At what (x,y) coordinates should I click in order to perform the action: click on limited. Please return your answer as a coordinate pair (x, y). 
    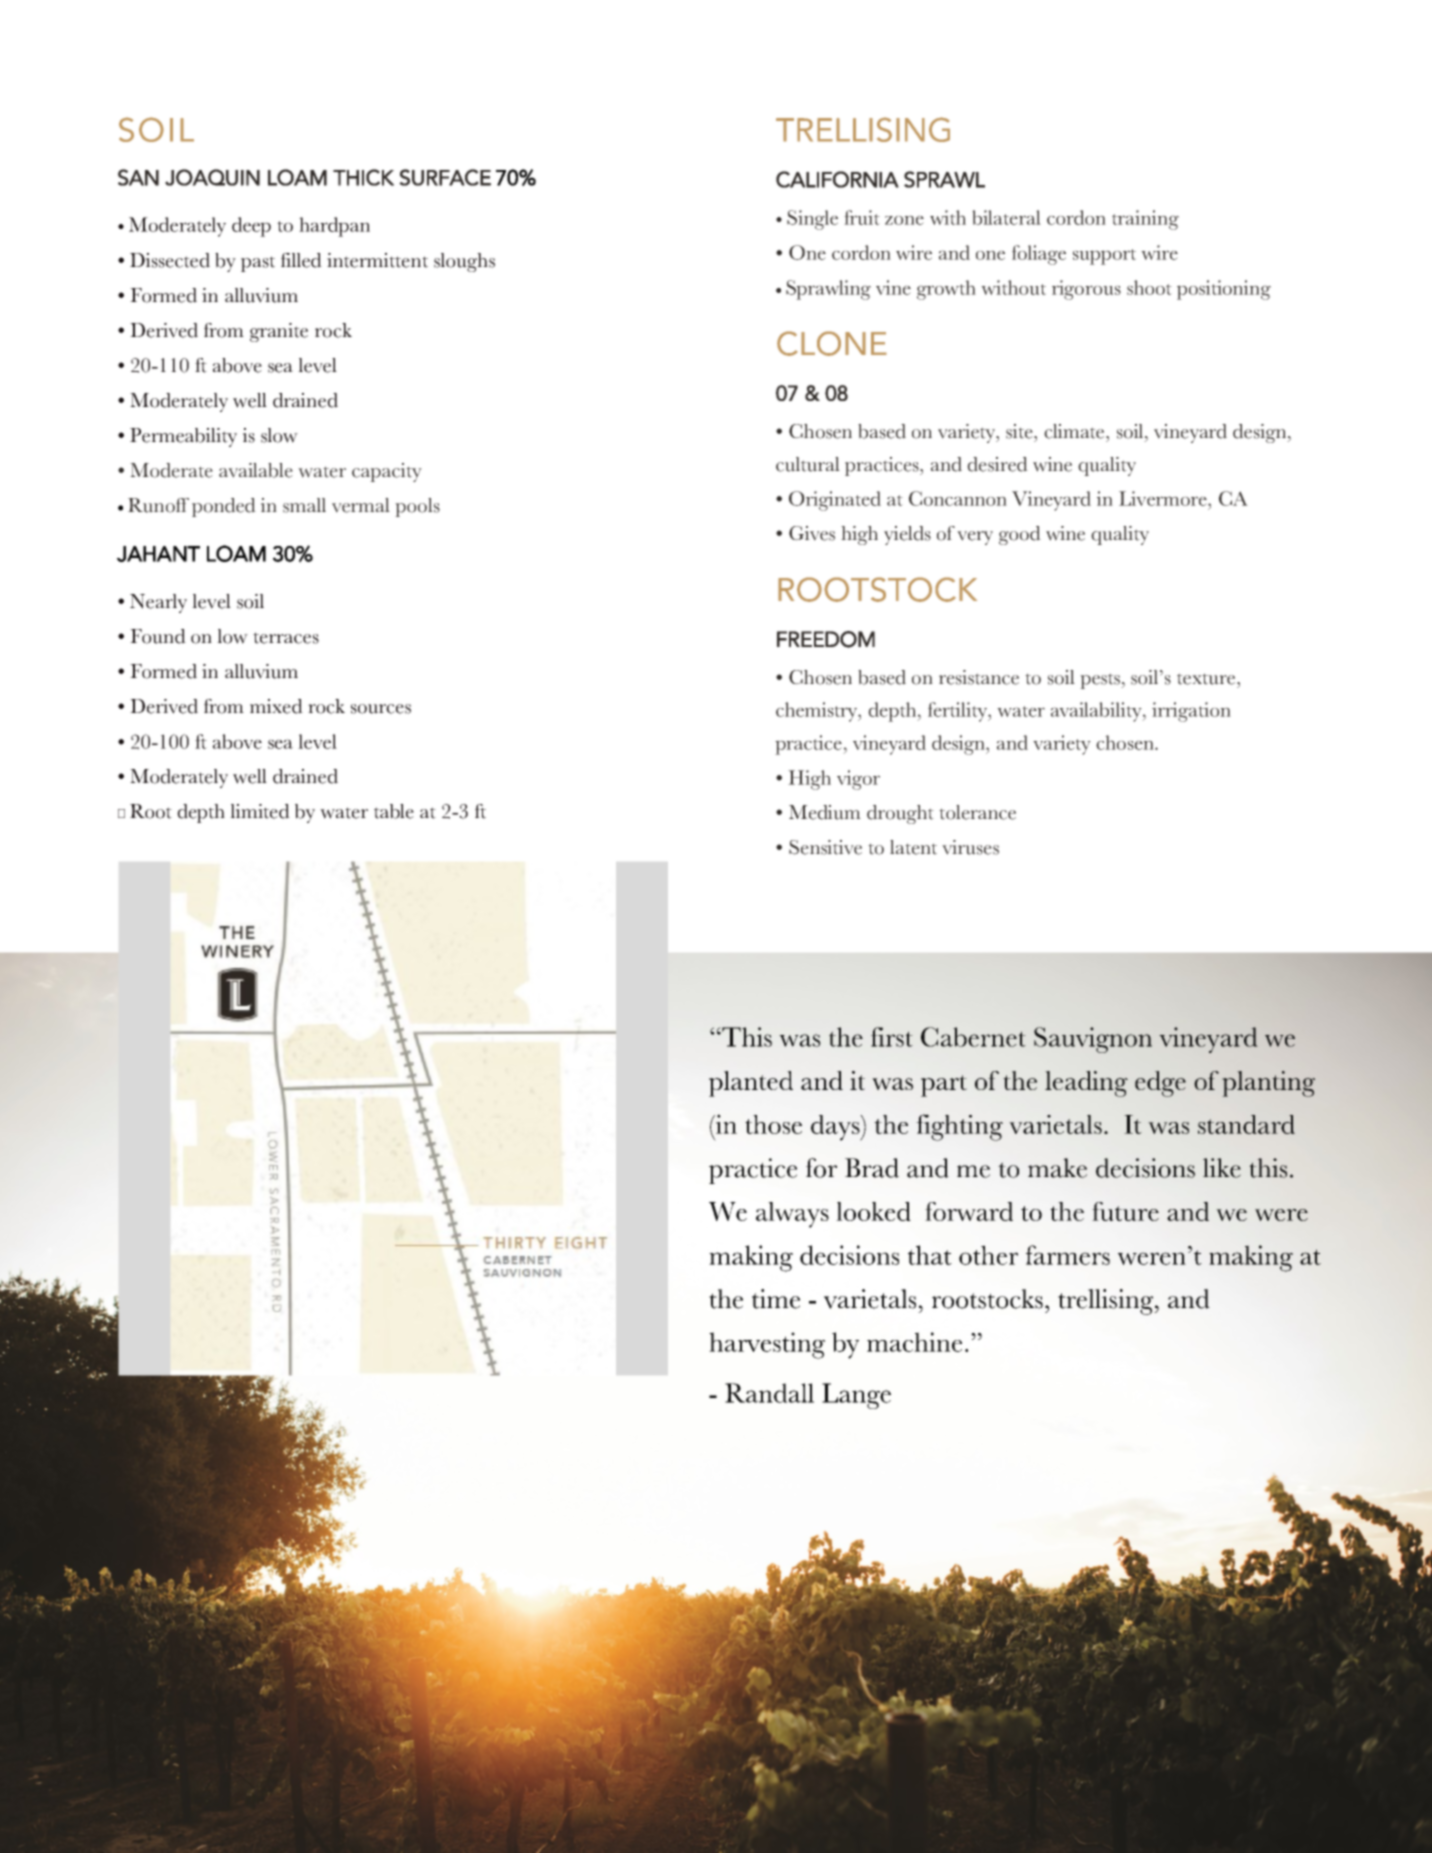
    Looking at the image, I should click on (260, 811).
